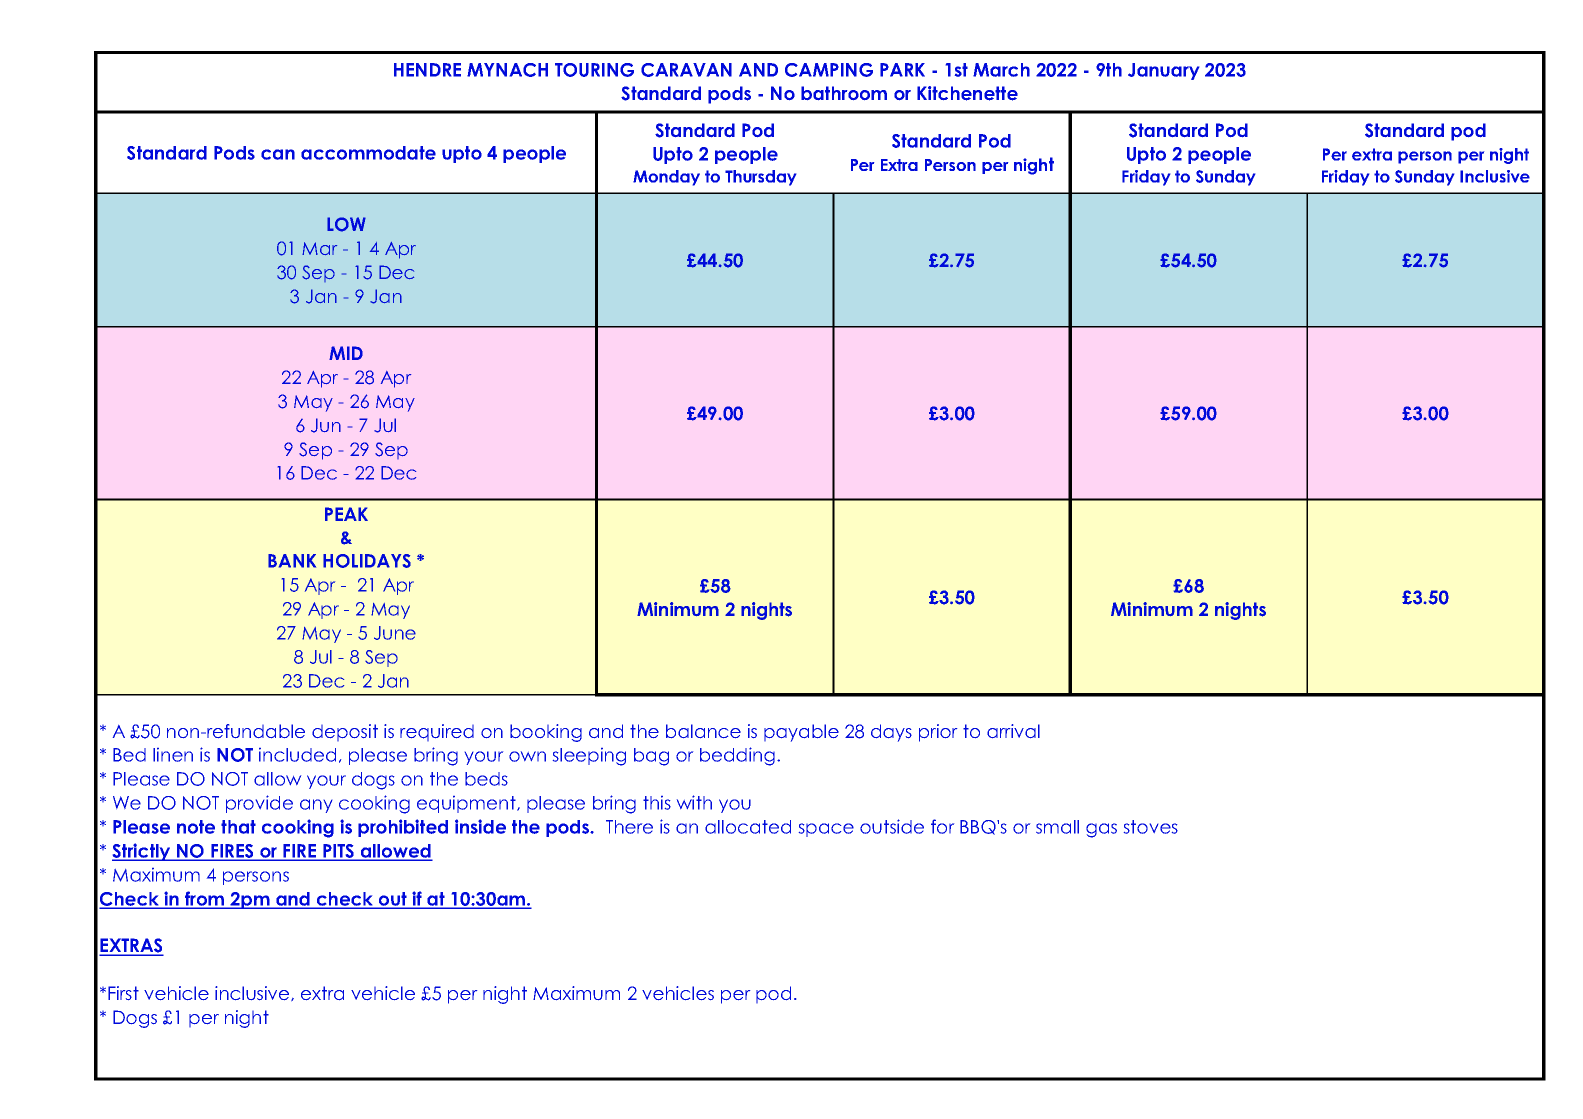 The height and width of the screenshot is (1119, 1583). Describe the element at coordinates (123, 993) in the screenshot. I see `First` at that location.
